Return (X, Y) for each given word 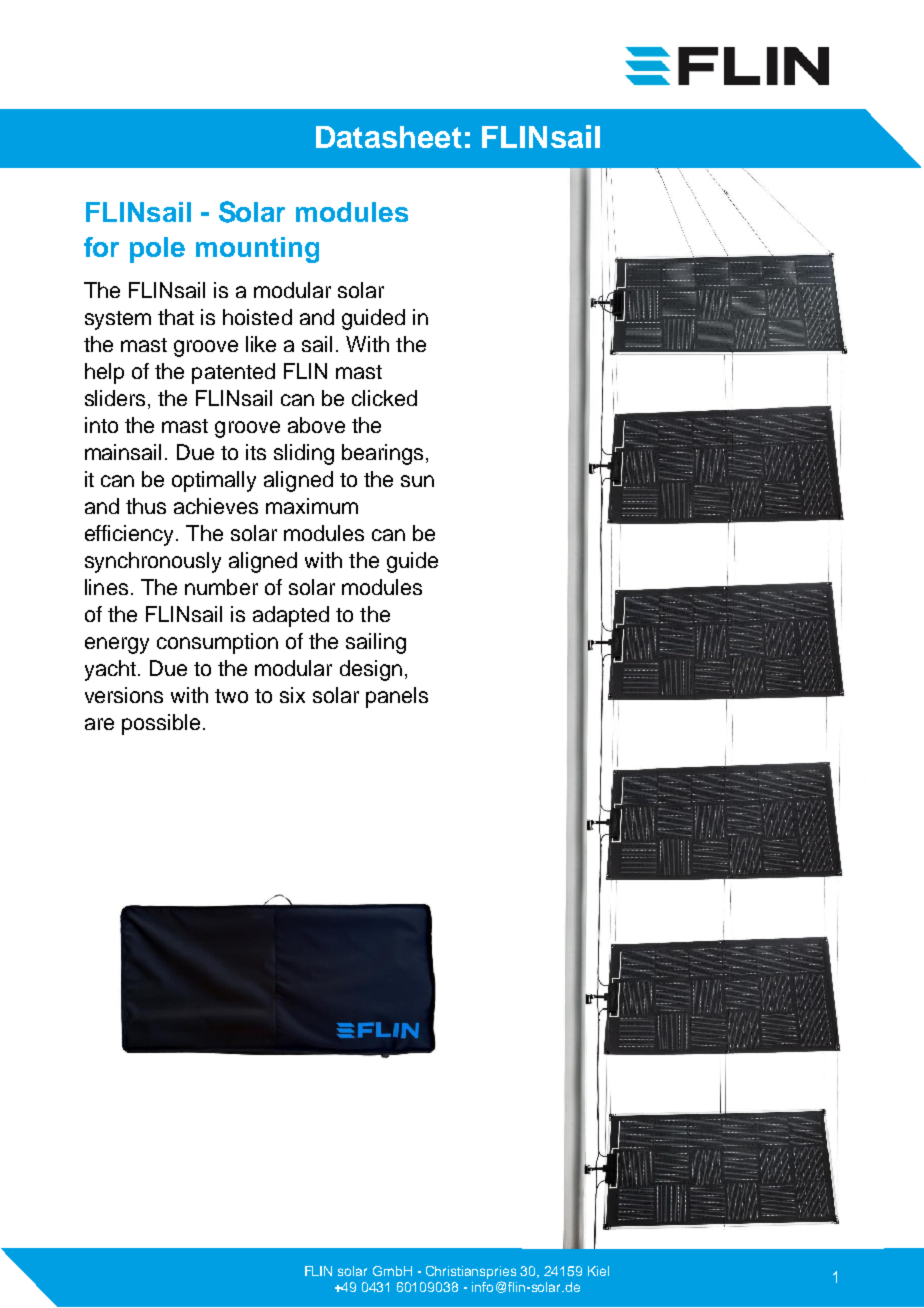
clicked (384, 398)
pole (157, 250)
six (292, 695)
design (371, 670)
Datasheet (389, 137)
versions (124, 695)
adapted (291, 616)
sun (417, 481)
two (231, 696)
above (316, 425)
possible (161, 724)
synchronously (153, 562)
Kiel (598, 1271)
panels (397, 697)
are (99, 724)
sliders (115, 398)
